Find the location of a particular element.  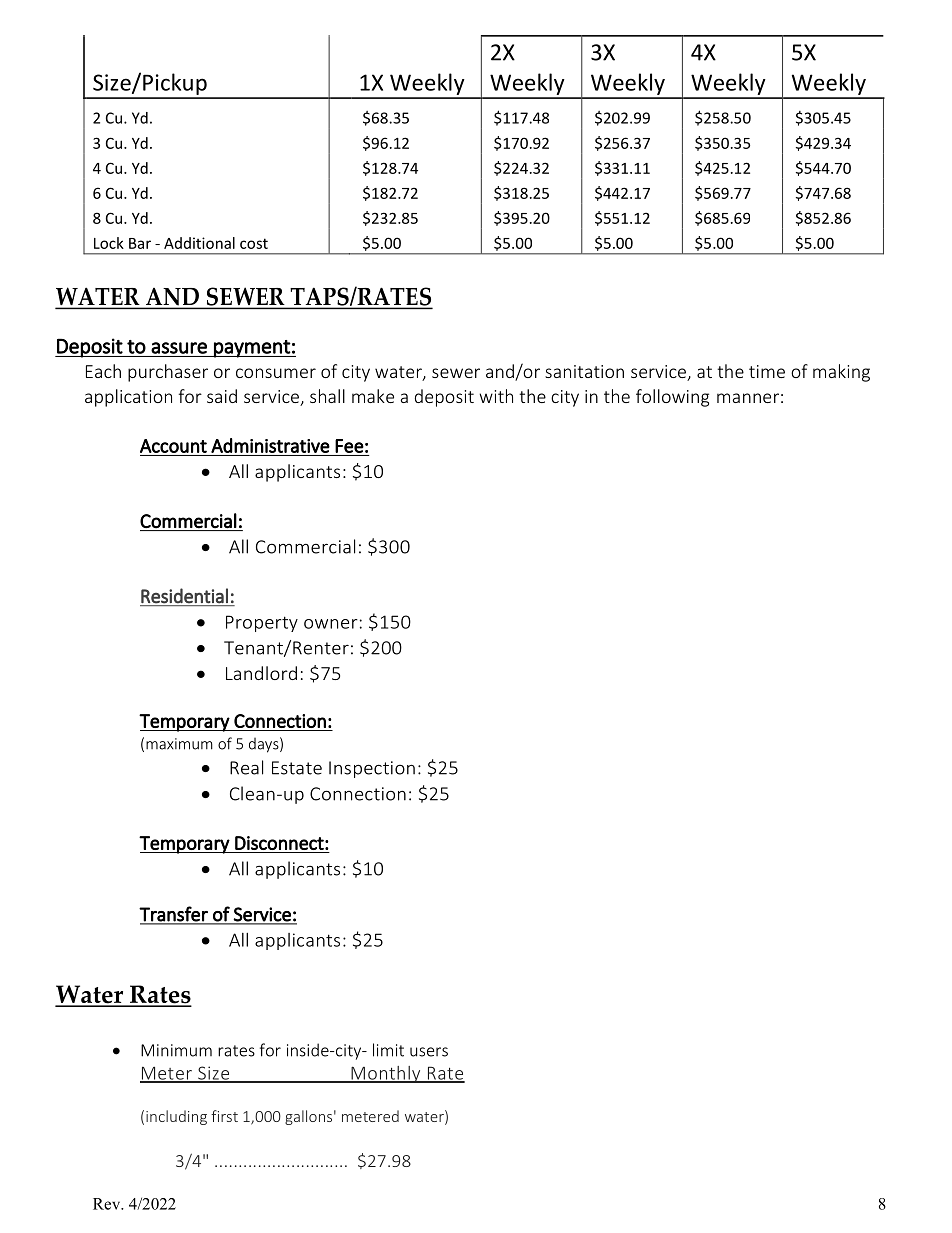

maximum is located at coordinates (179, 744).
